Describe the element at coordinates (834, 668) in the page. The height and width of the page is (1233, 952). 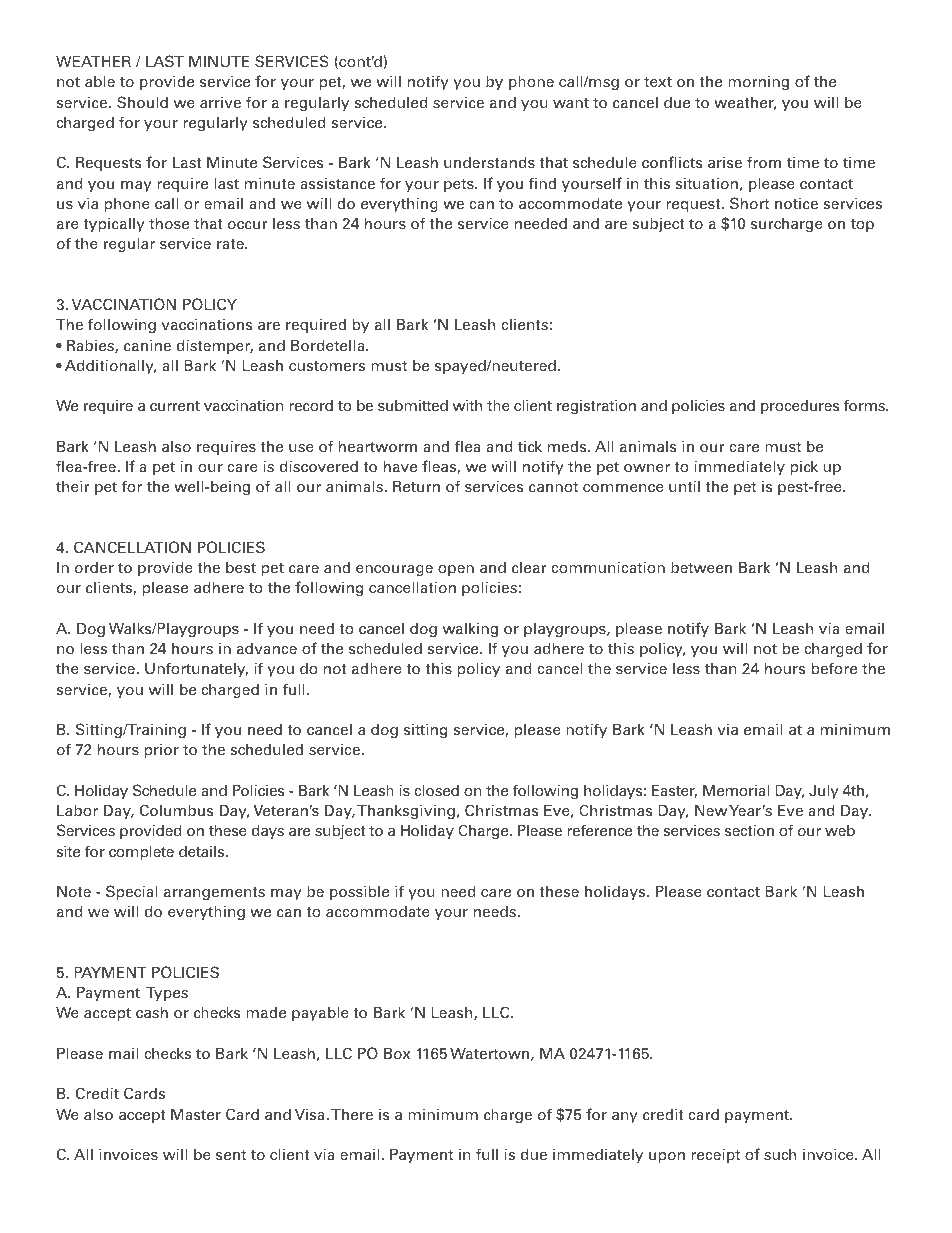
I see `before` at that location.
